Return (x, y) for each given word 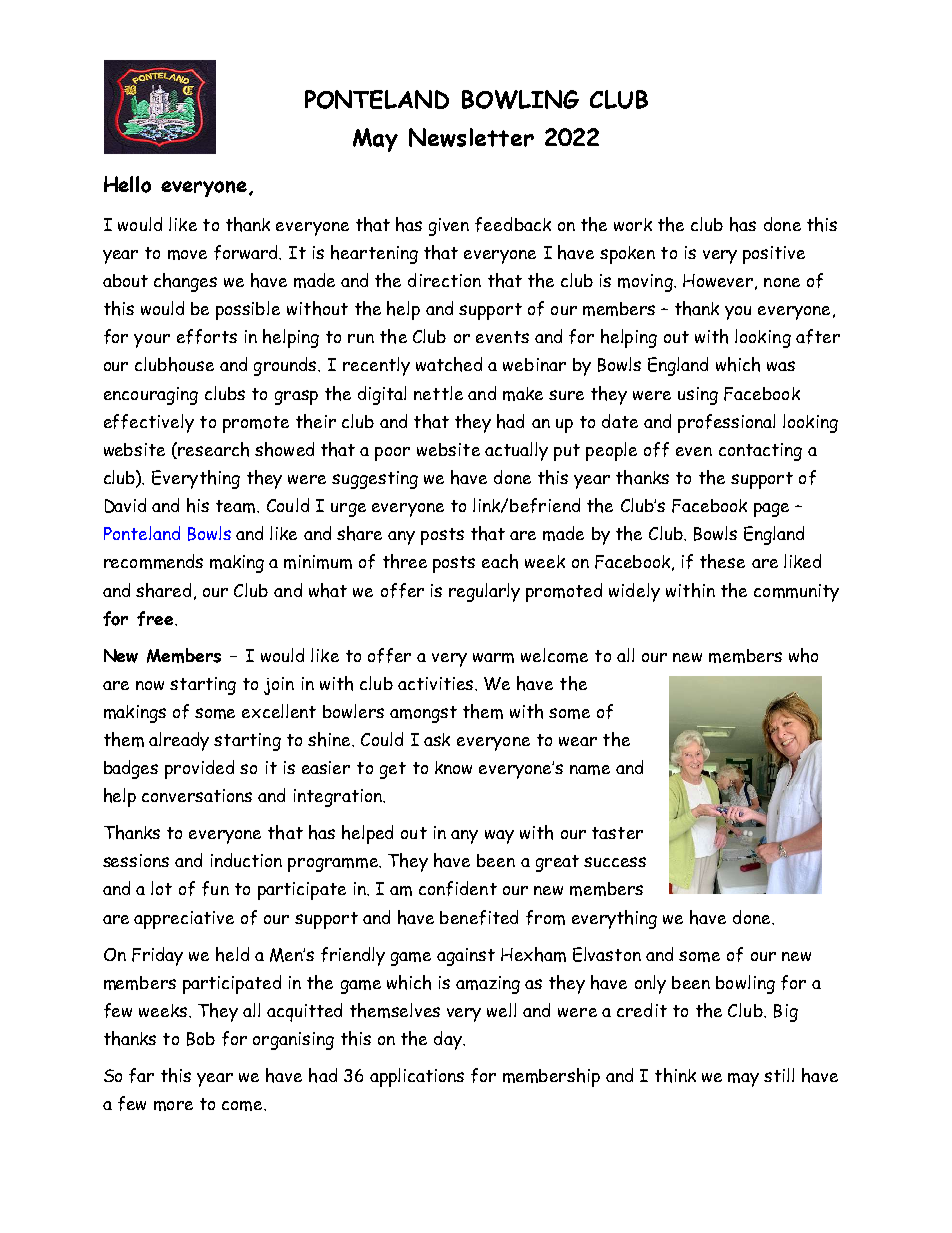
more (173, 1106)
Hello (127, 184)
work (633, 224)
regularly (484, 592)
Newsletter (471, 137)
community (796, 593)
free (156, 618)
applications (417, 1077)
